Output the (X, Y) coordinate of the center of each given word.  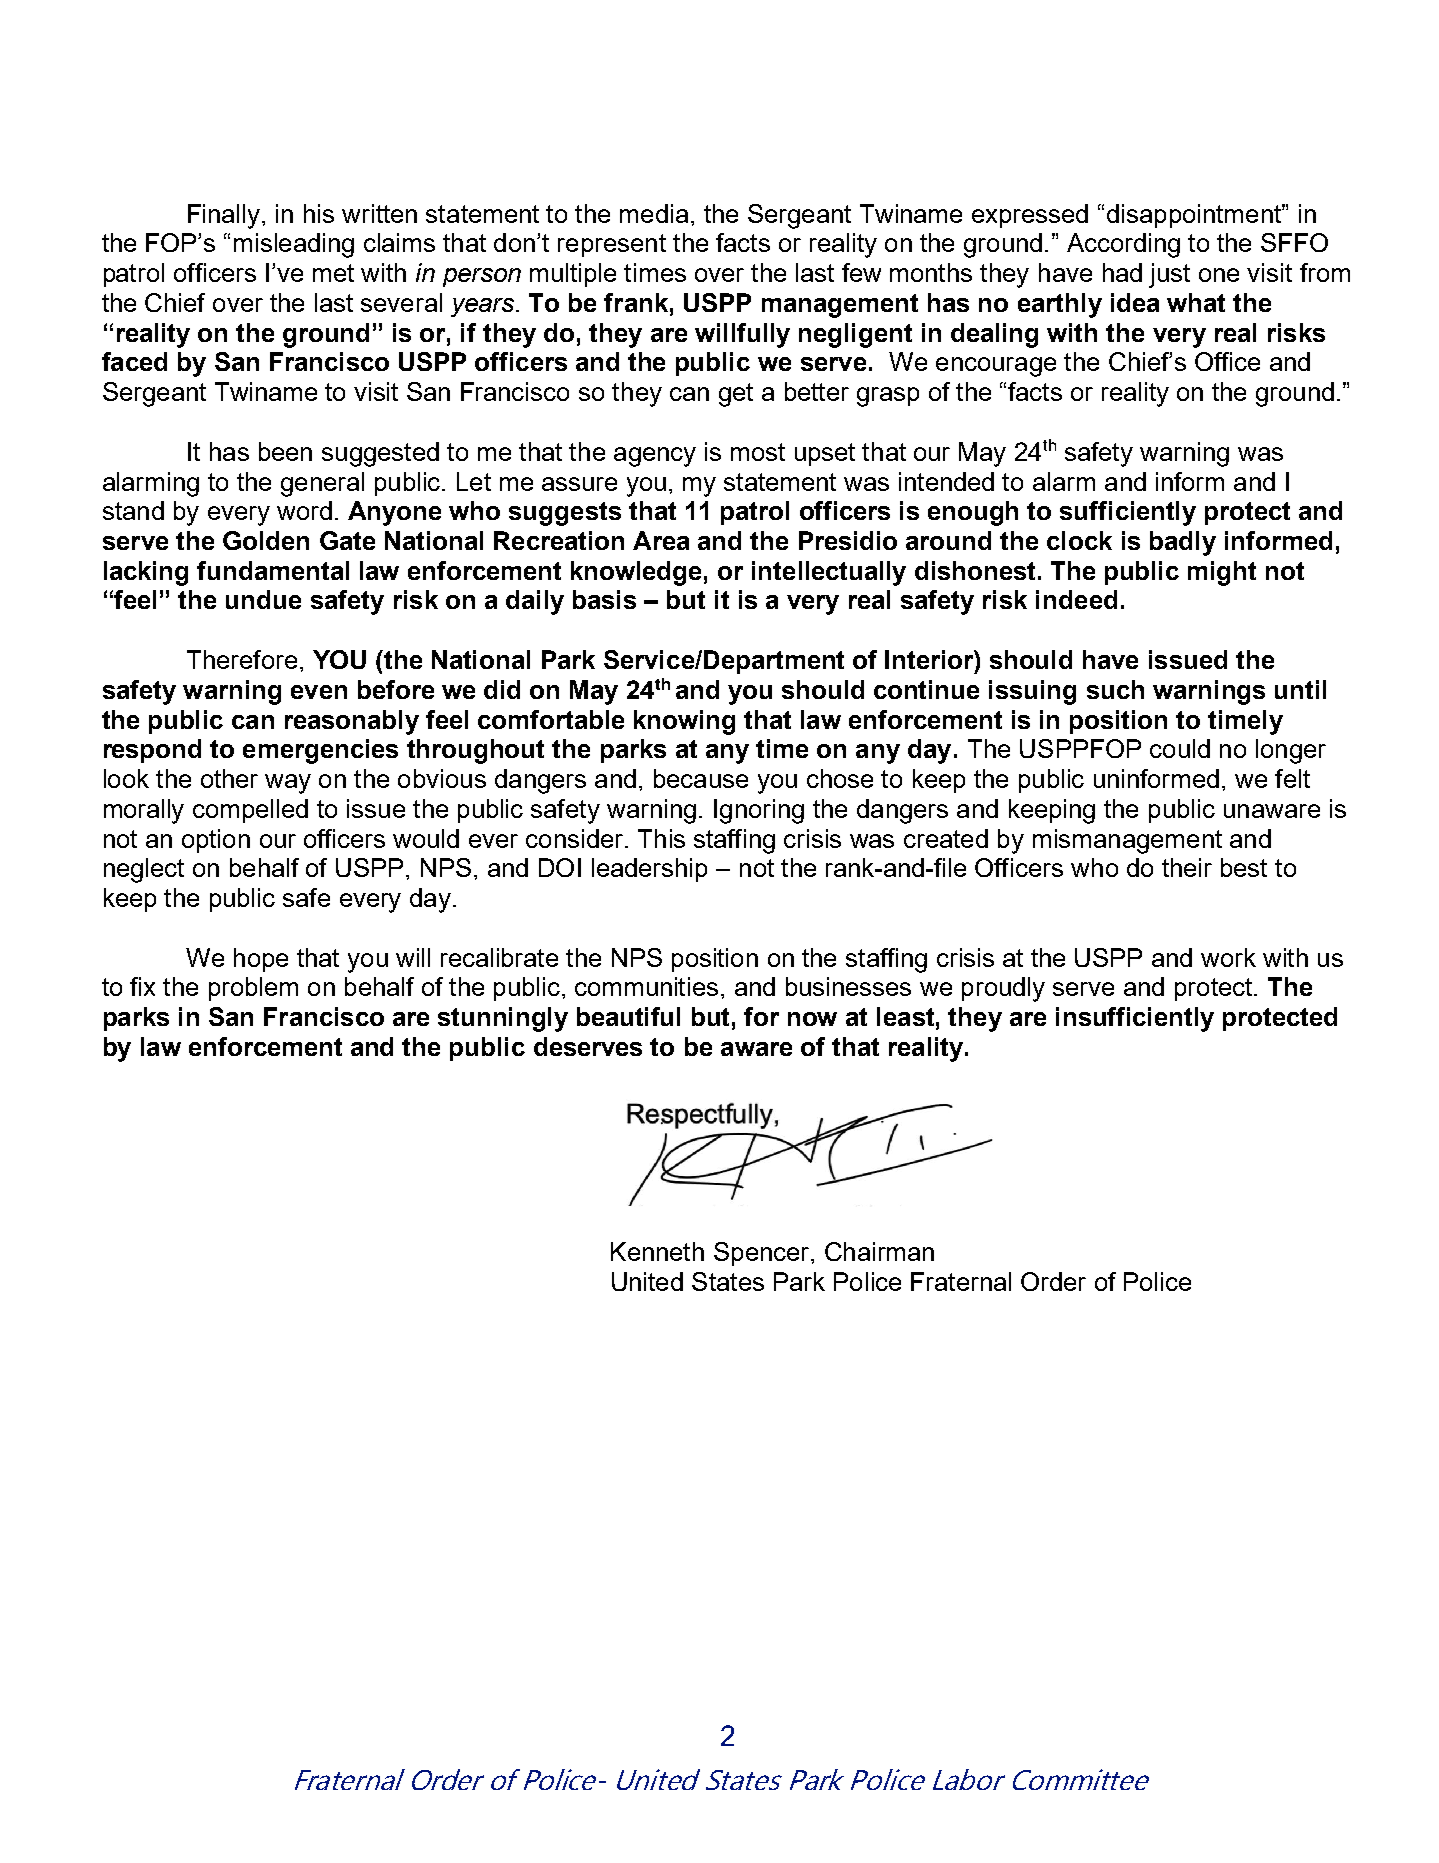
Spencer (763, 1254)
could (1180, 748)
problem (253, 989)
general (322, 484)
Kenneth (657, 1251)
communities (646, 986)
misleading (294, 245)
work (1228, 957)
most (758, 452)
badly (1183, 543)
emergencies (320, 751)
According (1123, 245)
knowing (684, 722)
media (654, 213)
